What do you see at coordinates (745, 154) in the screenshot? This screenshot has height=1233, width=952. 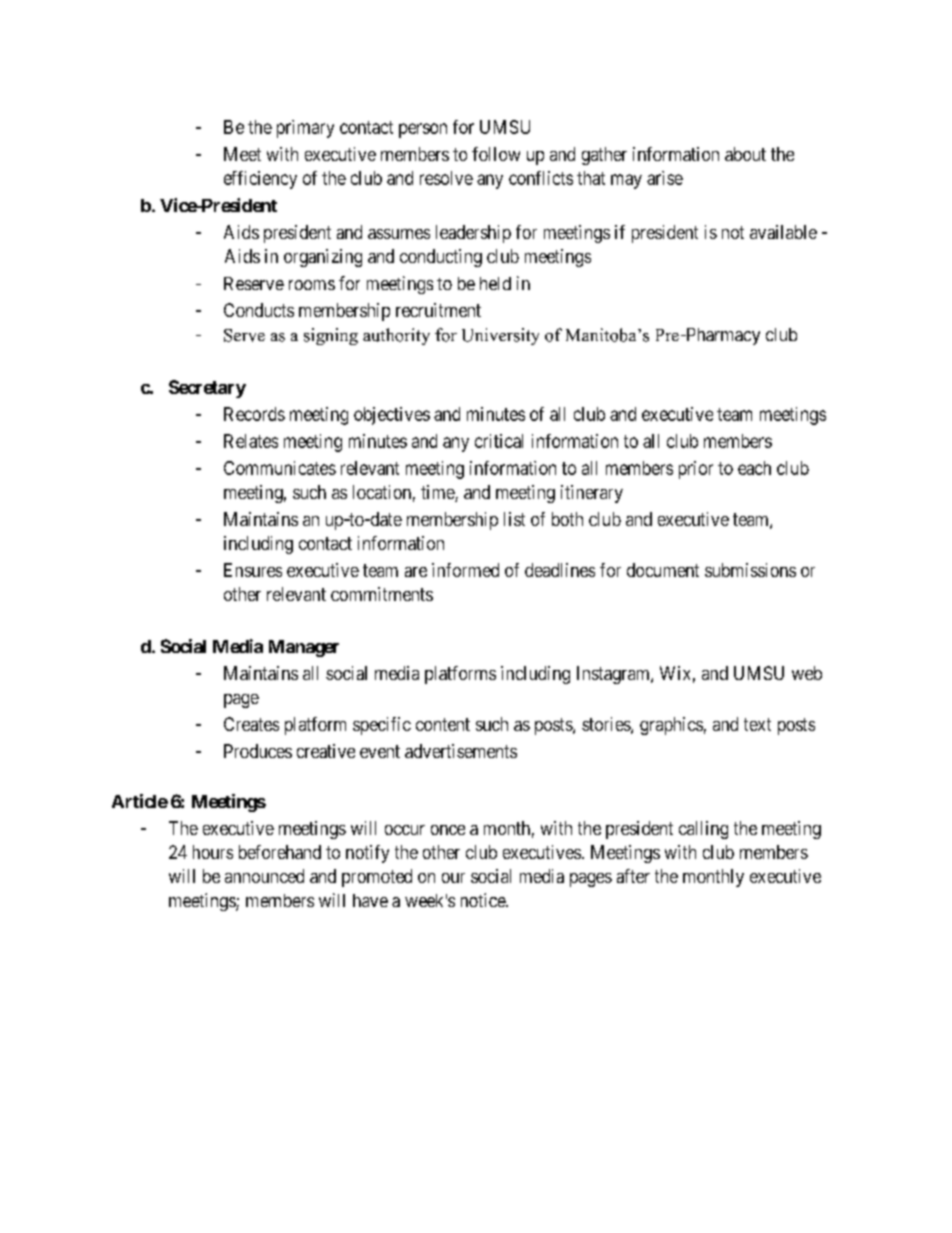 I see `about` at bounding box center [745, 154].
